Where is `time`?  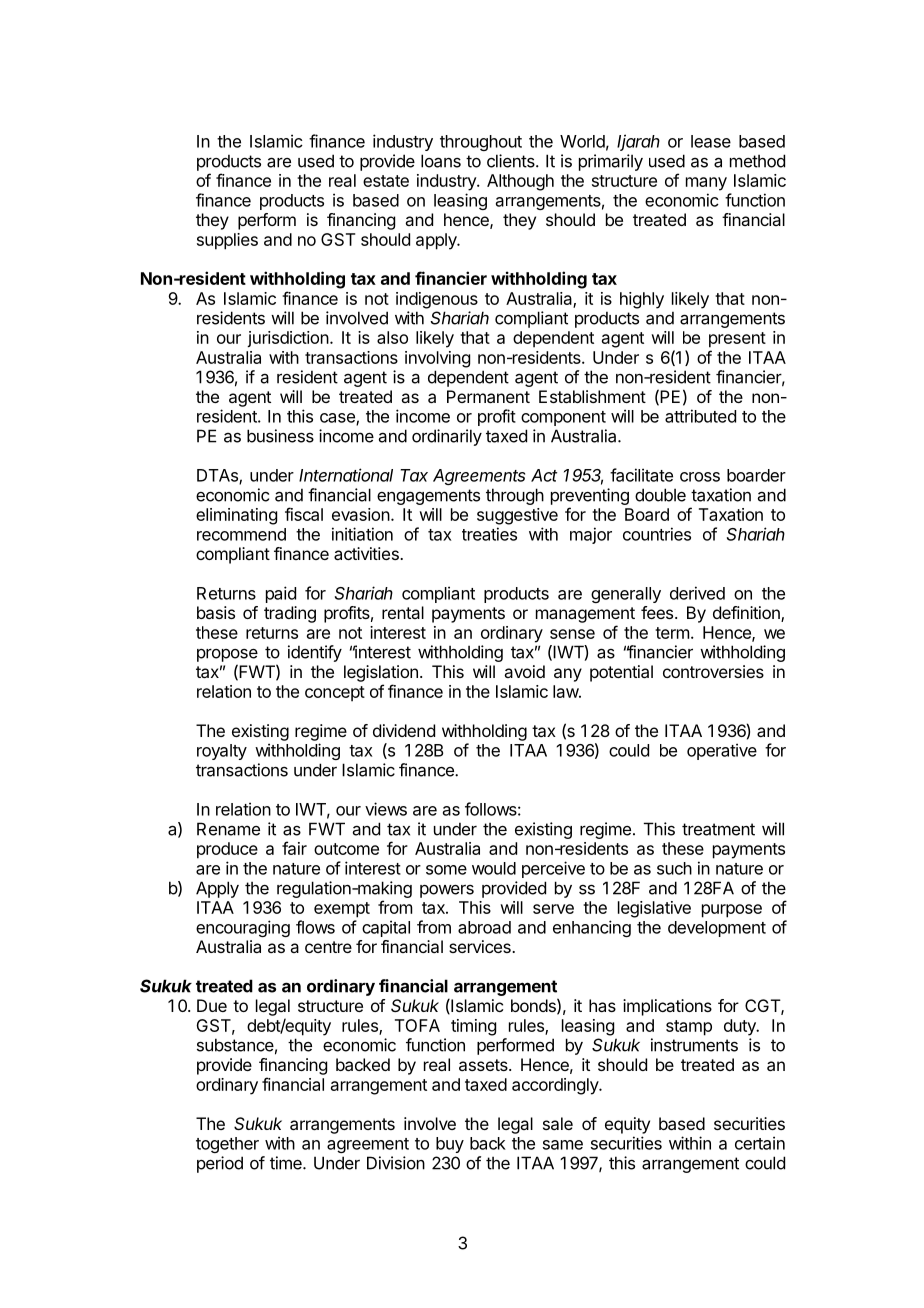 time is located at coordinates (287, 1163).
